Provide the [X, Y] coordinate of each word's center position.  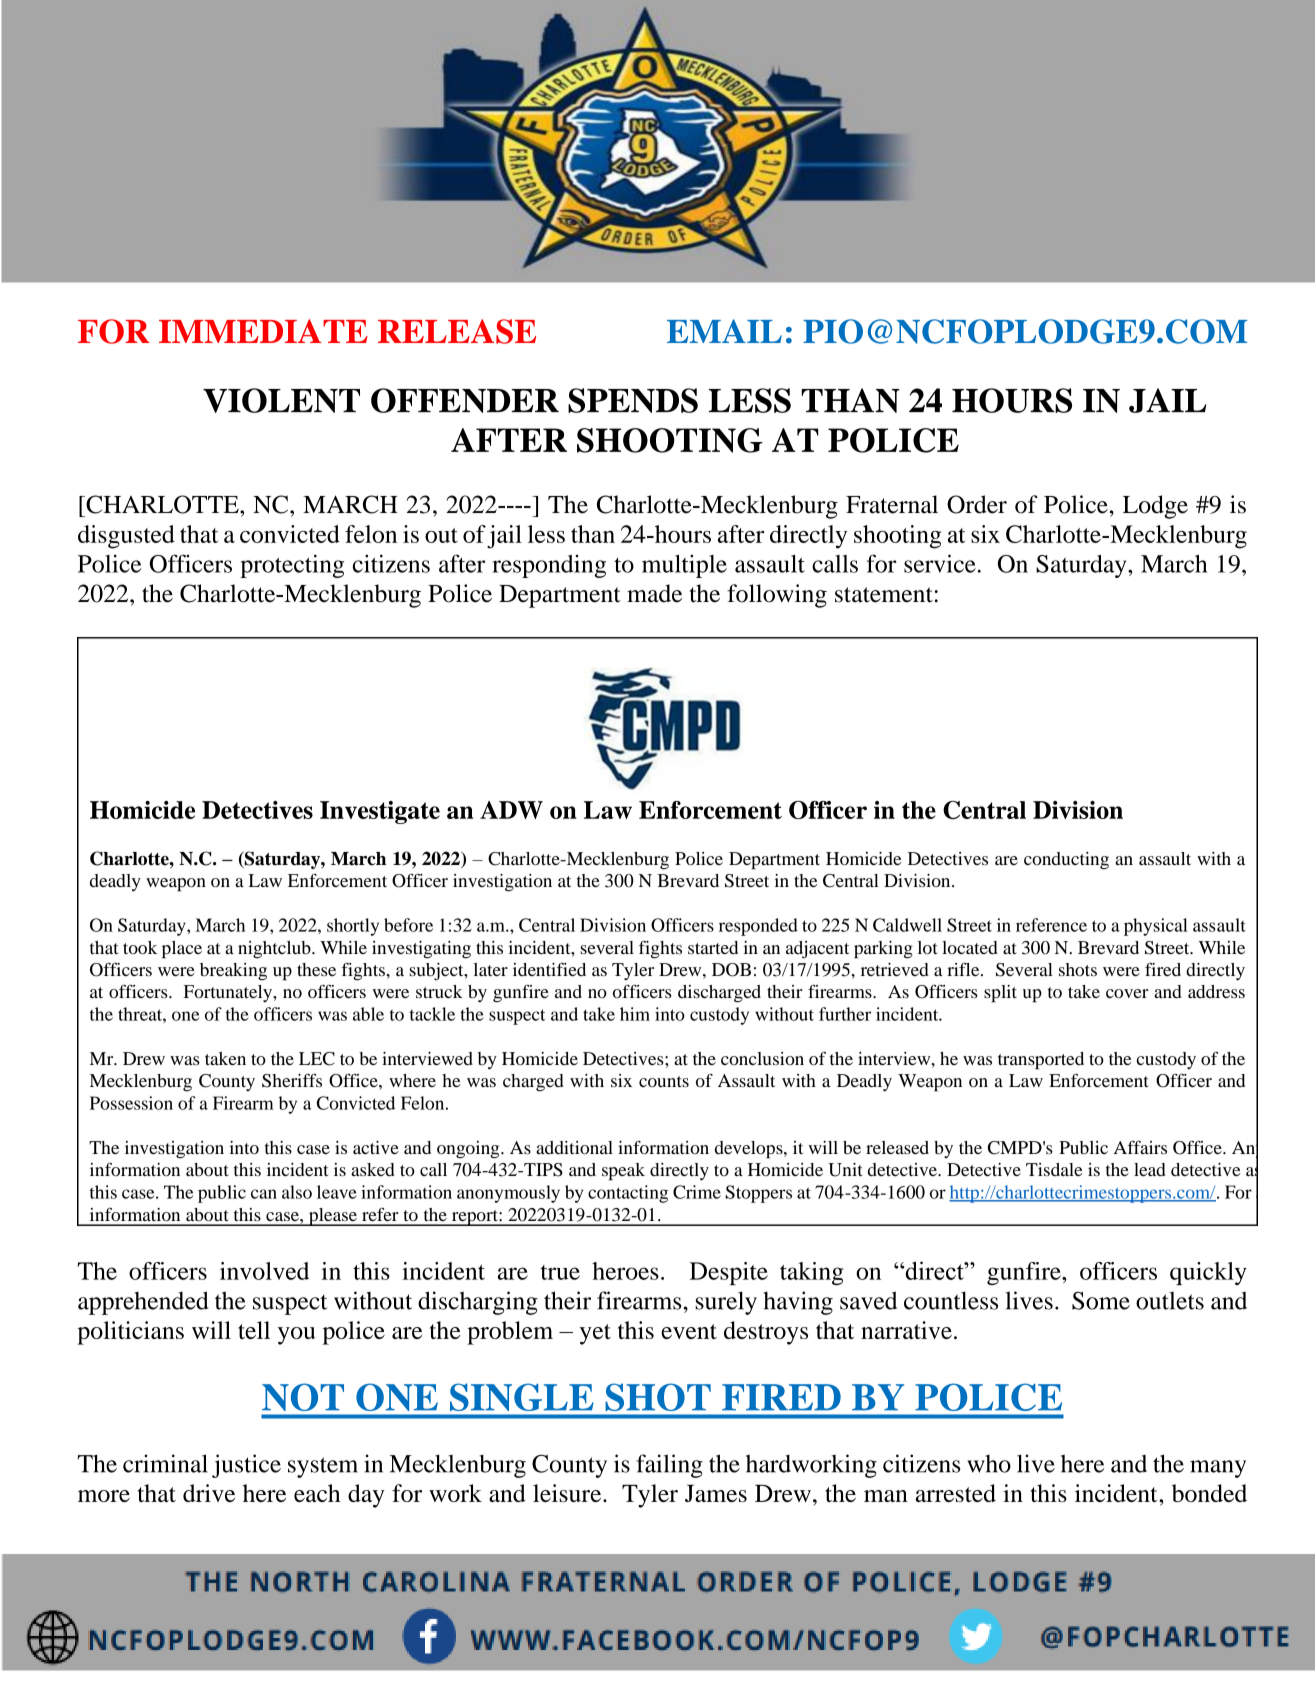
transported [1041, 1061]
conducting [1066, 861]
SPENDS [633, 400]
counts [664, 1081]
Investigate [380, 812]
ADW [511, 810]
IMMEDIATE [263, 331]
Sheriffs [292, 1081]
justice [246, 1466]
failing [669, 1466]
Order [977, 504]
